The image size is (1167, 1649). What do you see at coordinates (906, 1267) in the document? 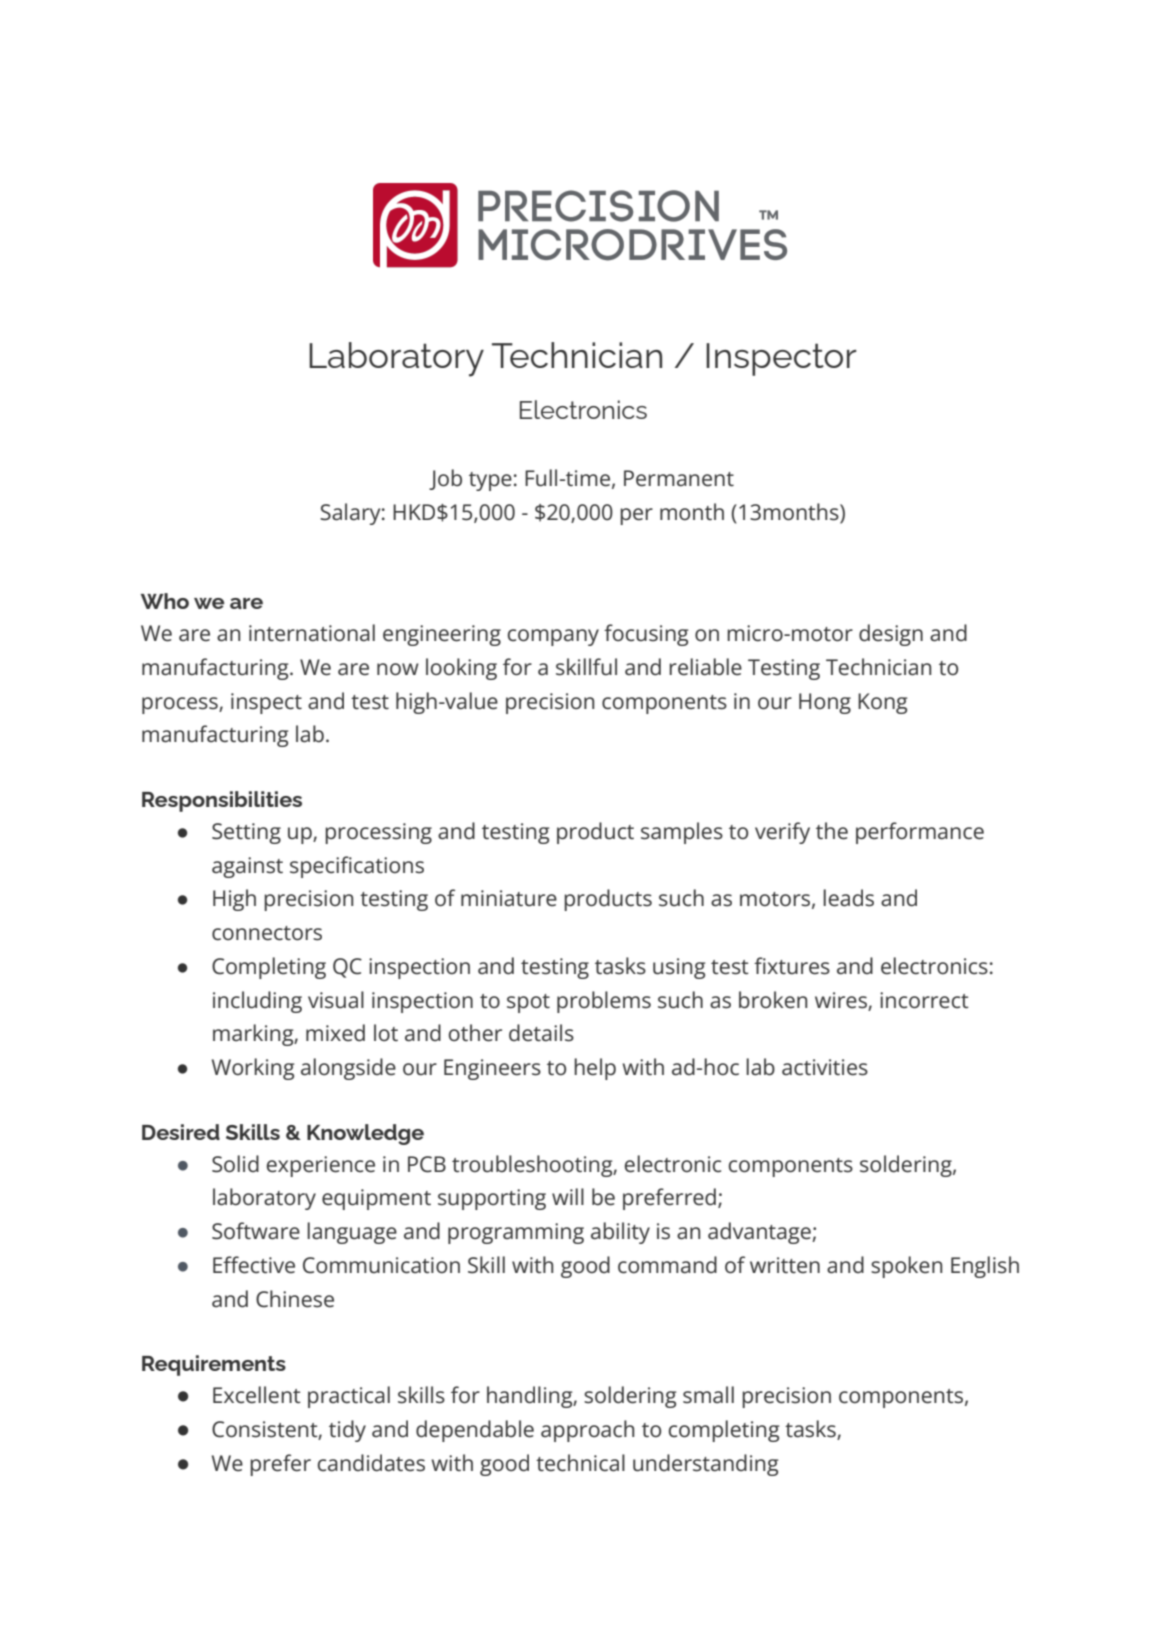
I see `spoken` at bounding box center [906, 1267].
